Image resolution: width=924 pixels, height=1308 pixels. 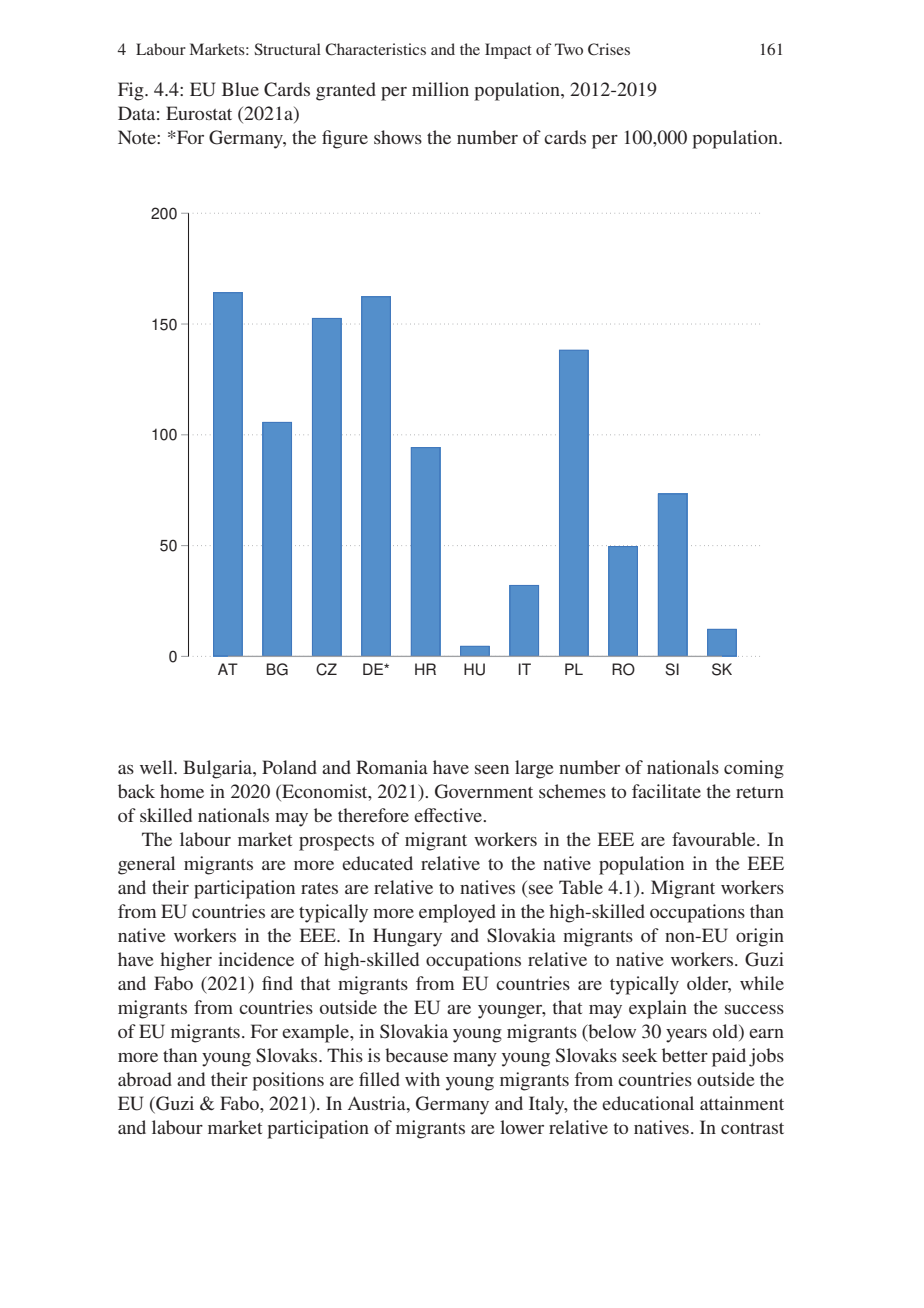 What do you see at coordinates (609, 49) in the image?
I see `Crises` at bounding box center [609, 49].
